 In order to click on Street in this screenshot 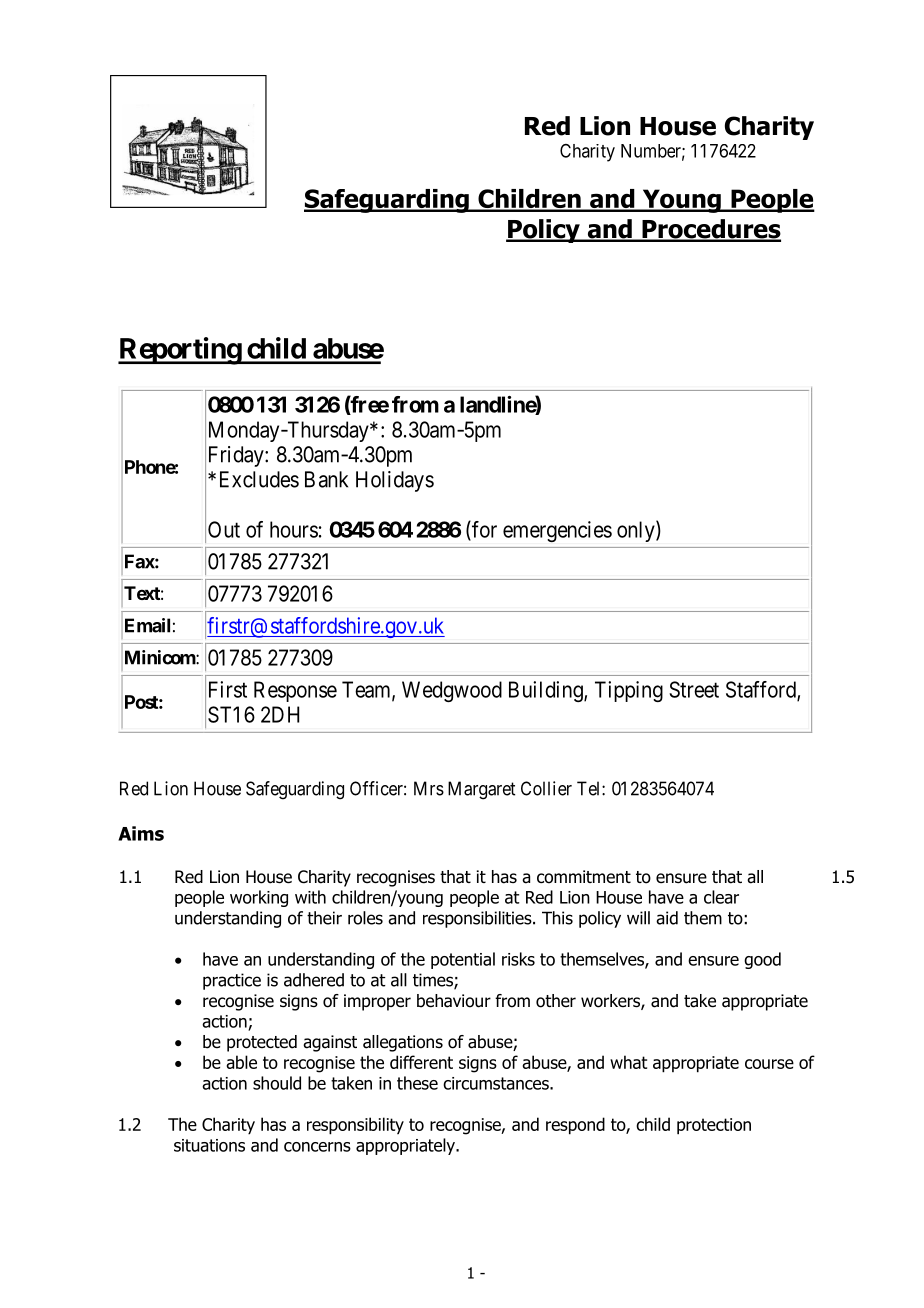, I will do `click(694, 689)`.
